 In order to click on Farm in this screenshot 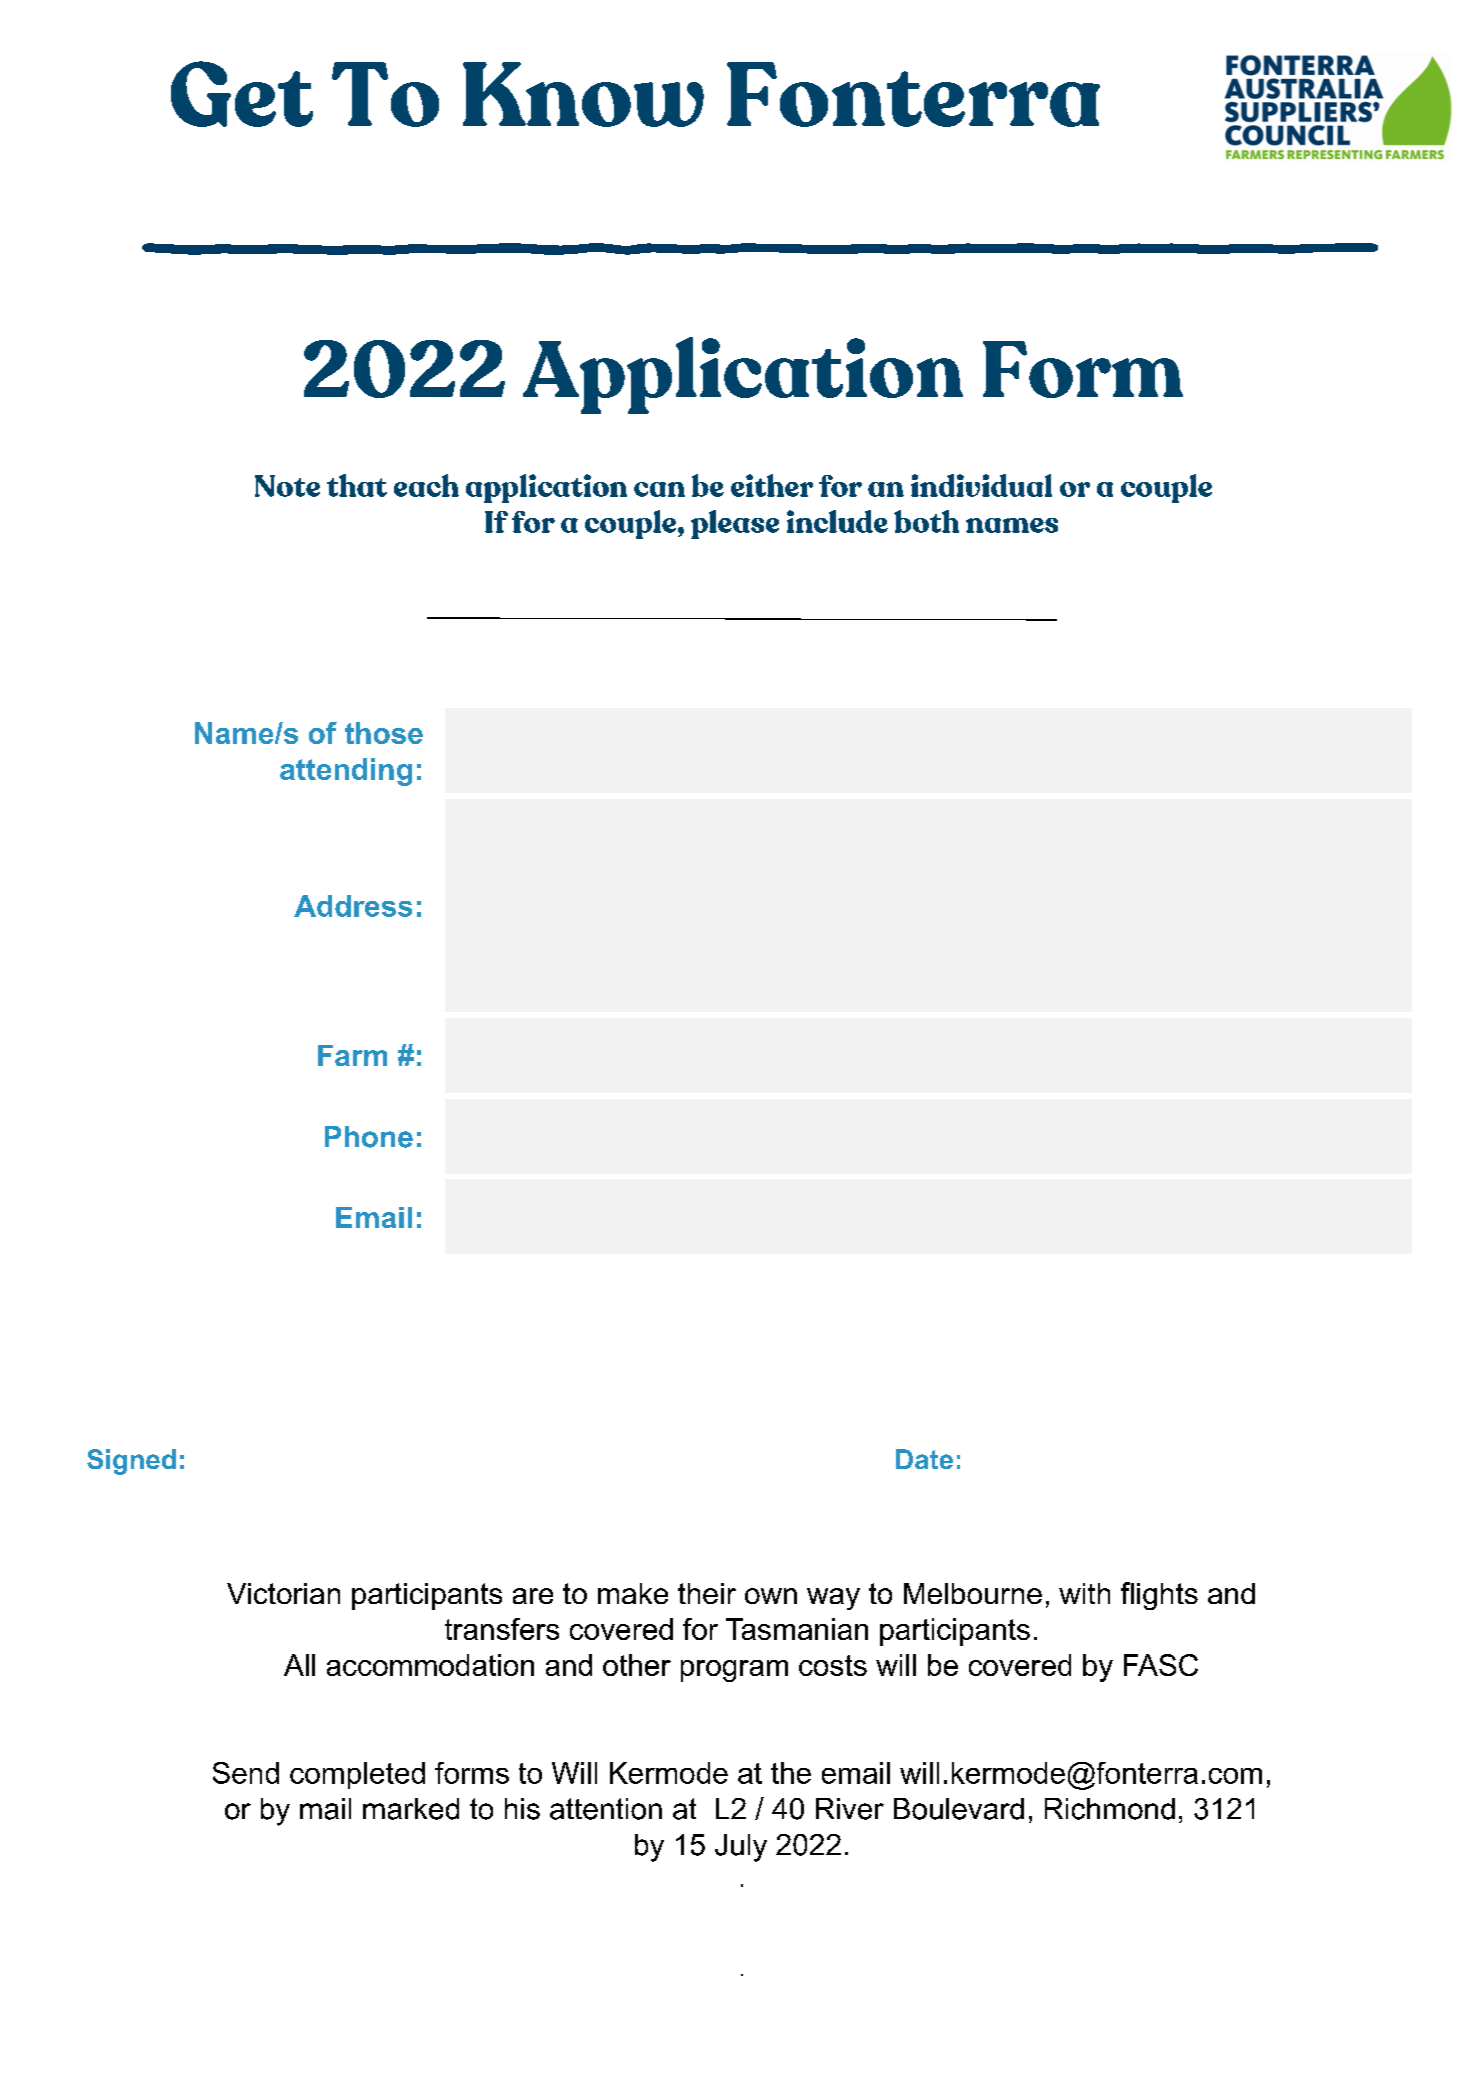, I will do `click(352, 1055)`.
